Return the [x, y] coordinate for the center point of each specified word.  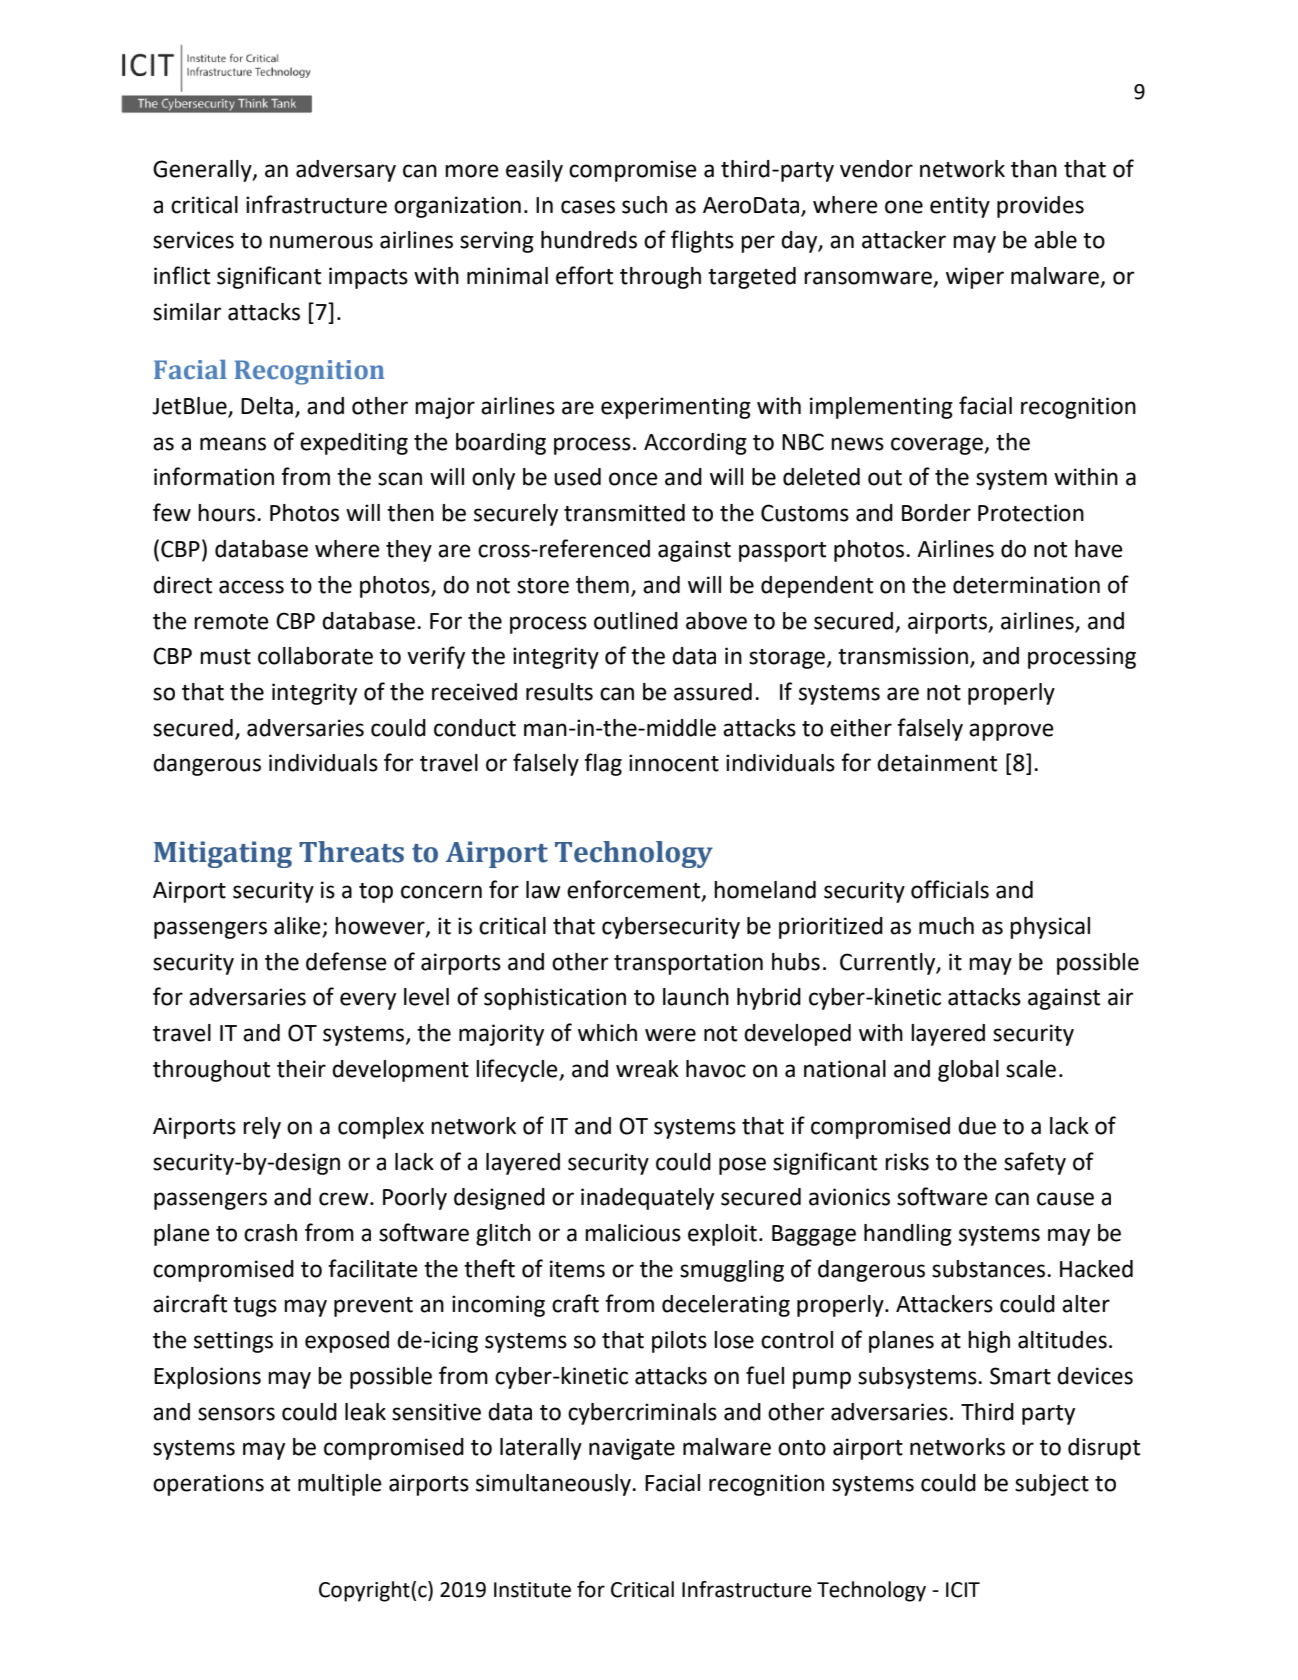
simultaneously [554, 1485]
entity [960, 207]
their [301, 1069]
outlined [636, 621]
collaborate [315, 656]
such [644, 205]
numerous [321, 242]
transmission [903, 656]
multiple [340, 1485]
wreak [647, 1069]
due [977, 1126]
